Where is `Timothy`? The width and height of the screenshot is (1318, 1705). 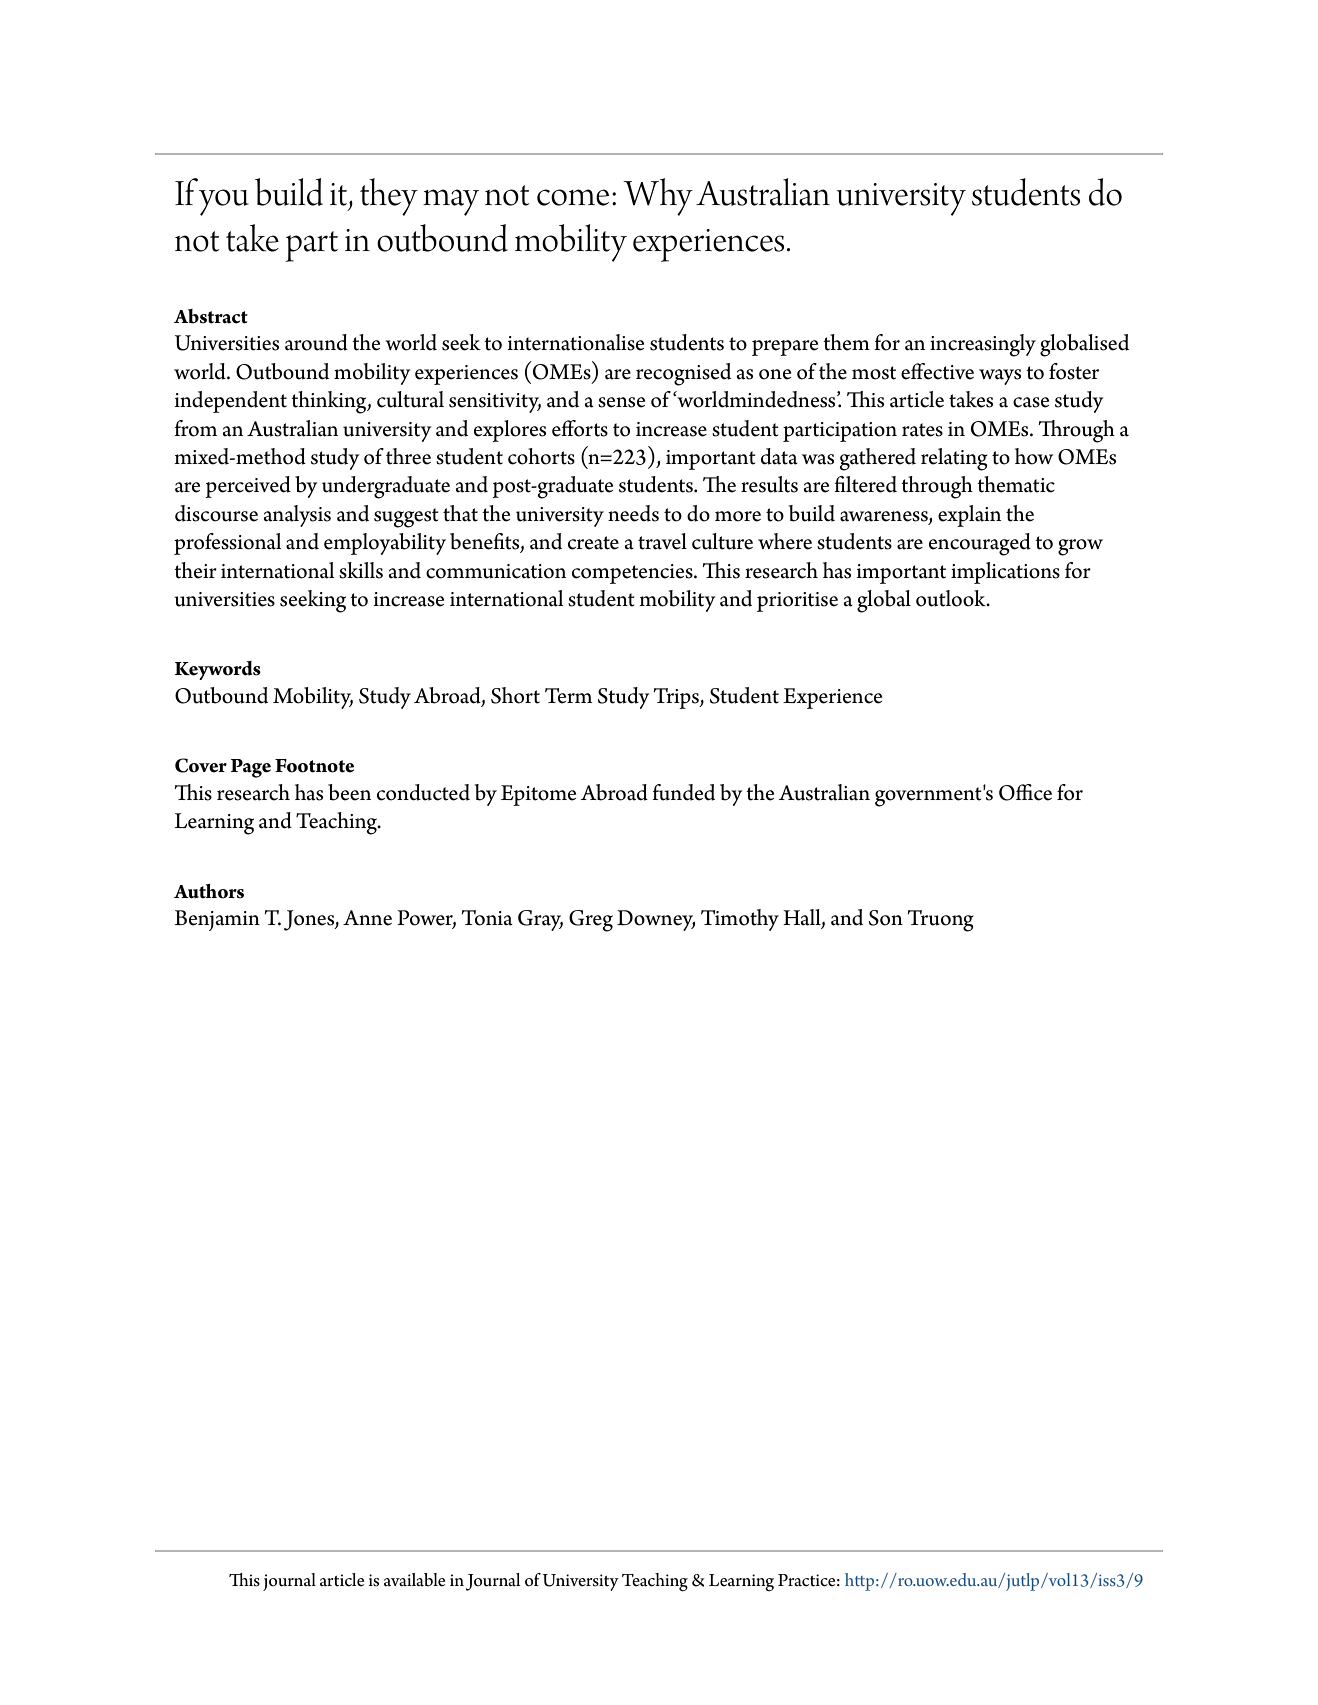 Timothy is located at coordinates (740, 920).
